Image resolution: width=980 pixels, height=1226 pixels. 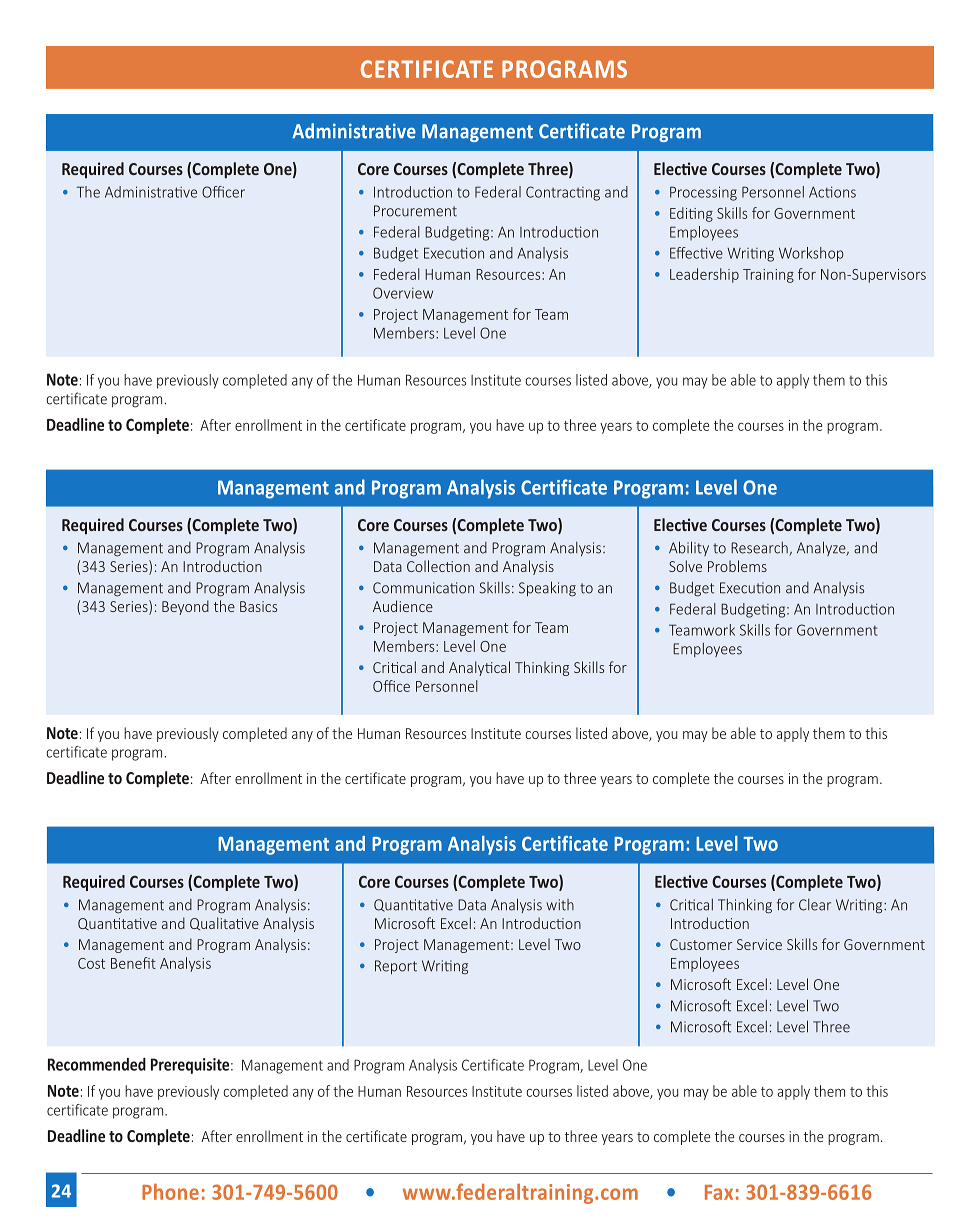 What do you see at coordinates (815, 905) in the document?
I see `Clear` at bounding box center [815, 905].
